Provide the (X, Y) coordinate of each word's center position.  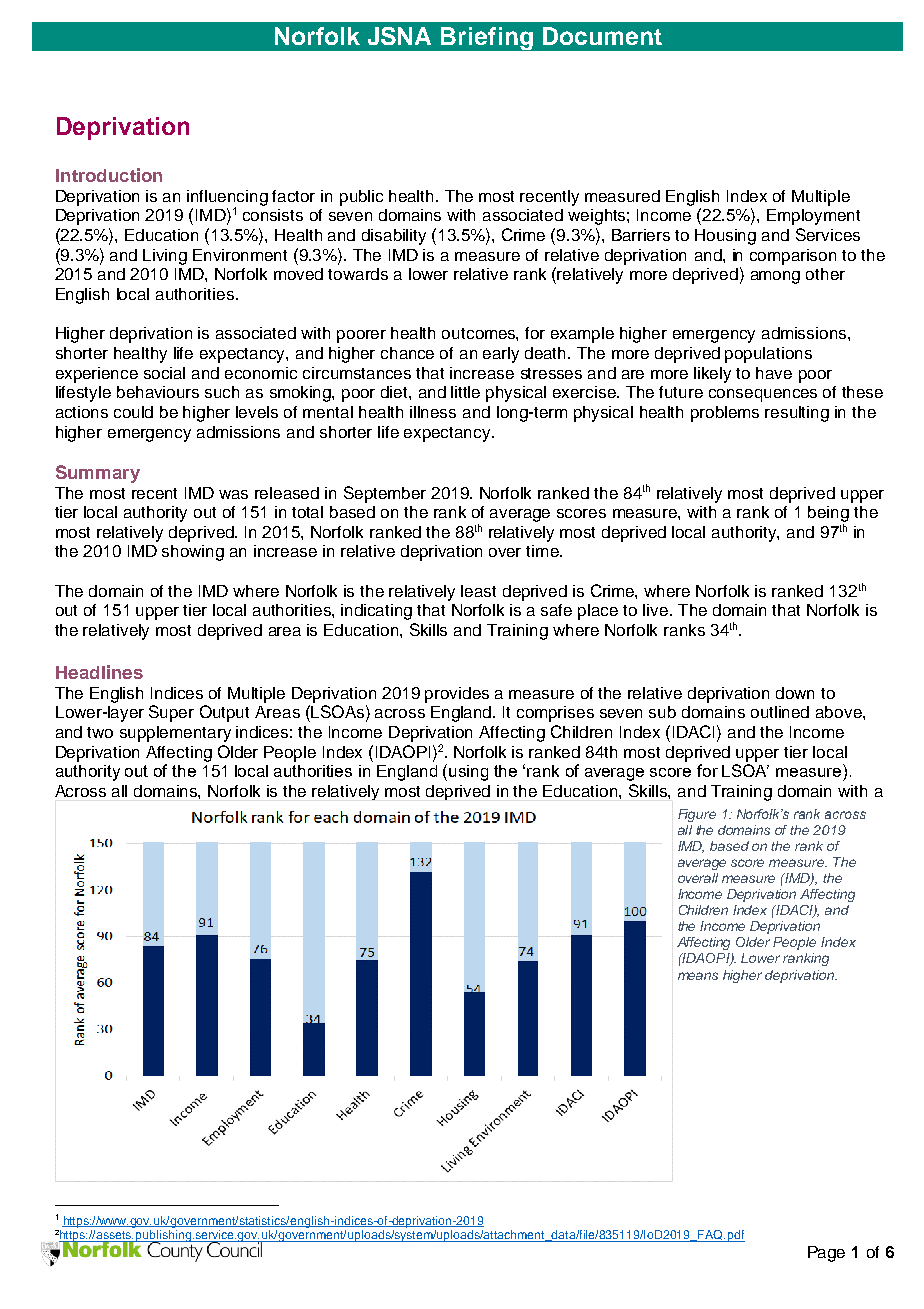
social (164, 373)
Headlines (99, 672)
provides (457, 695)
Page (826, 1254)
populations (768, 355)
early (501, 355)
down (795, 693)
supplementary (175, 734)
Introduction (109, 175)
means (698, 976)
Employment (813, 217)
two (100, 732)
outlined (780, 712)
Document (602, 36)
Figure (697, 815)
